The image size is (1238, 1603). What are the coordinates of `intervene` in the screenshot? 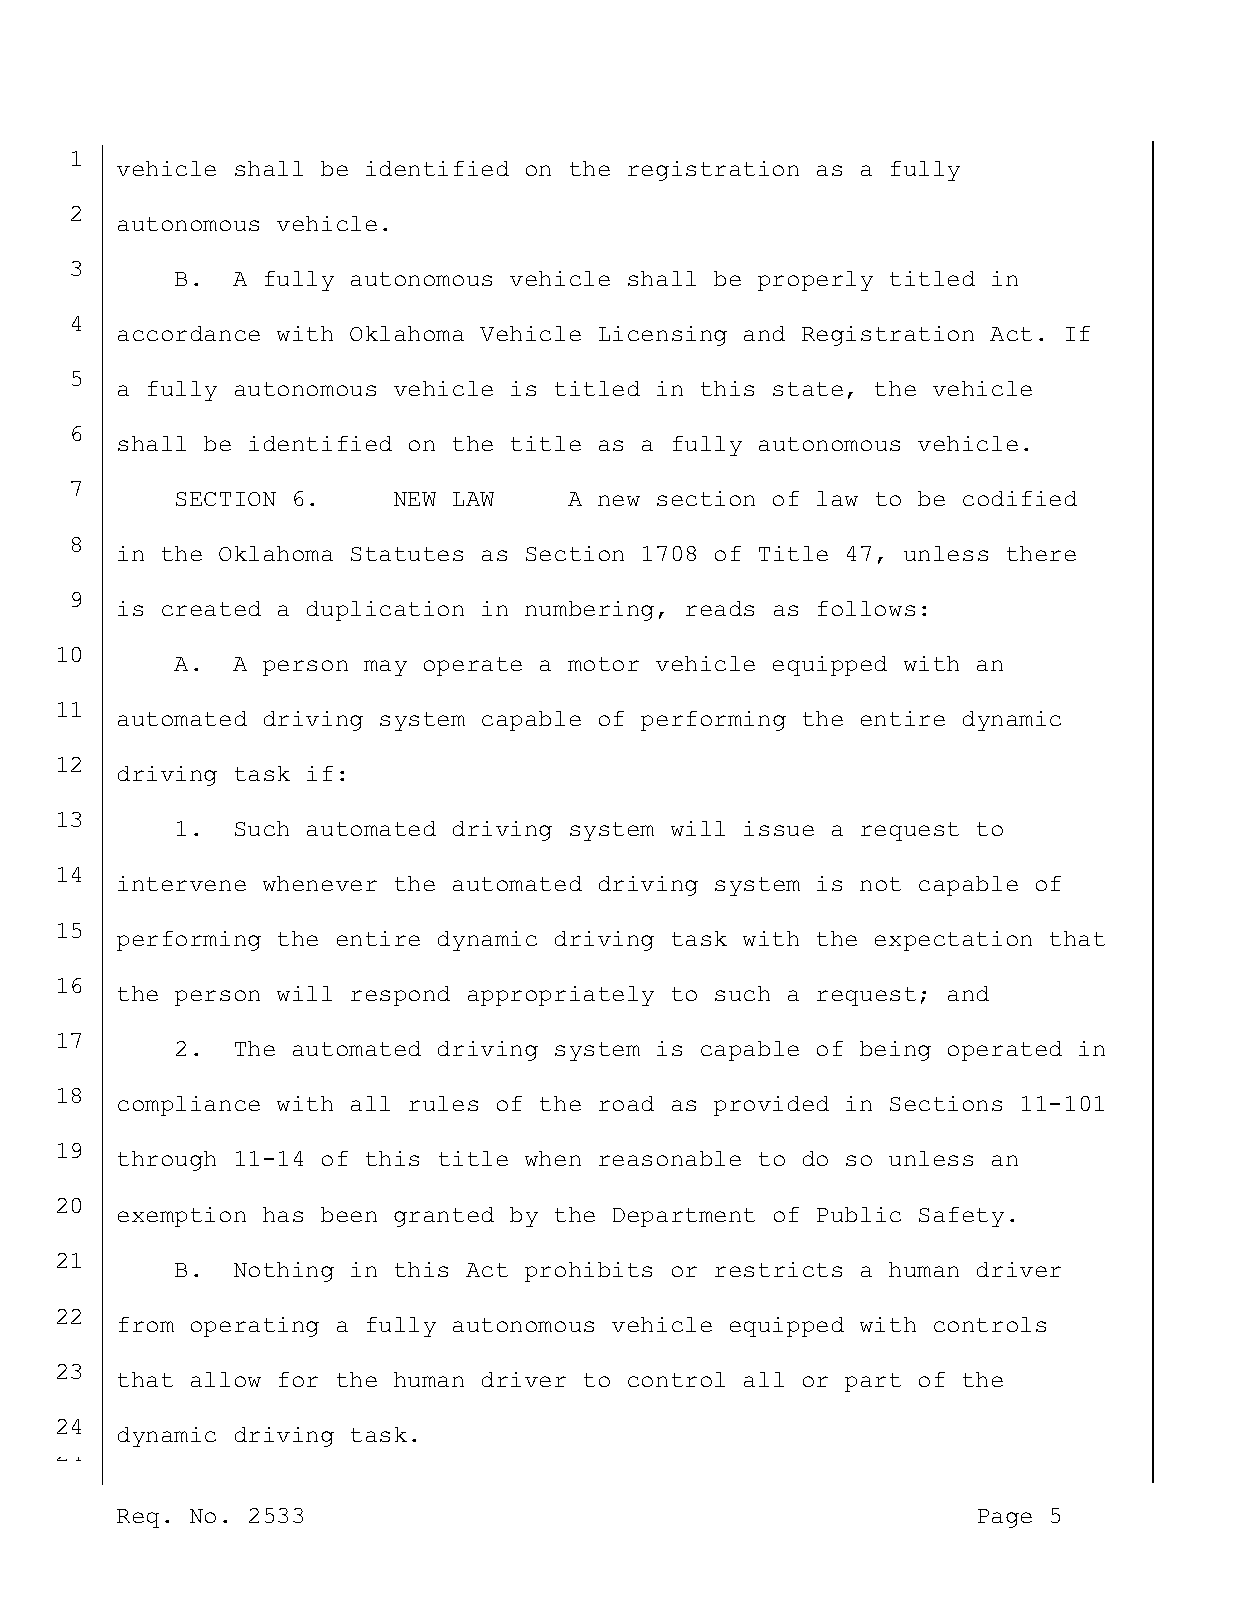 It's located at (182, 883).
